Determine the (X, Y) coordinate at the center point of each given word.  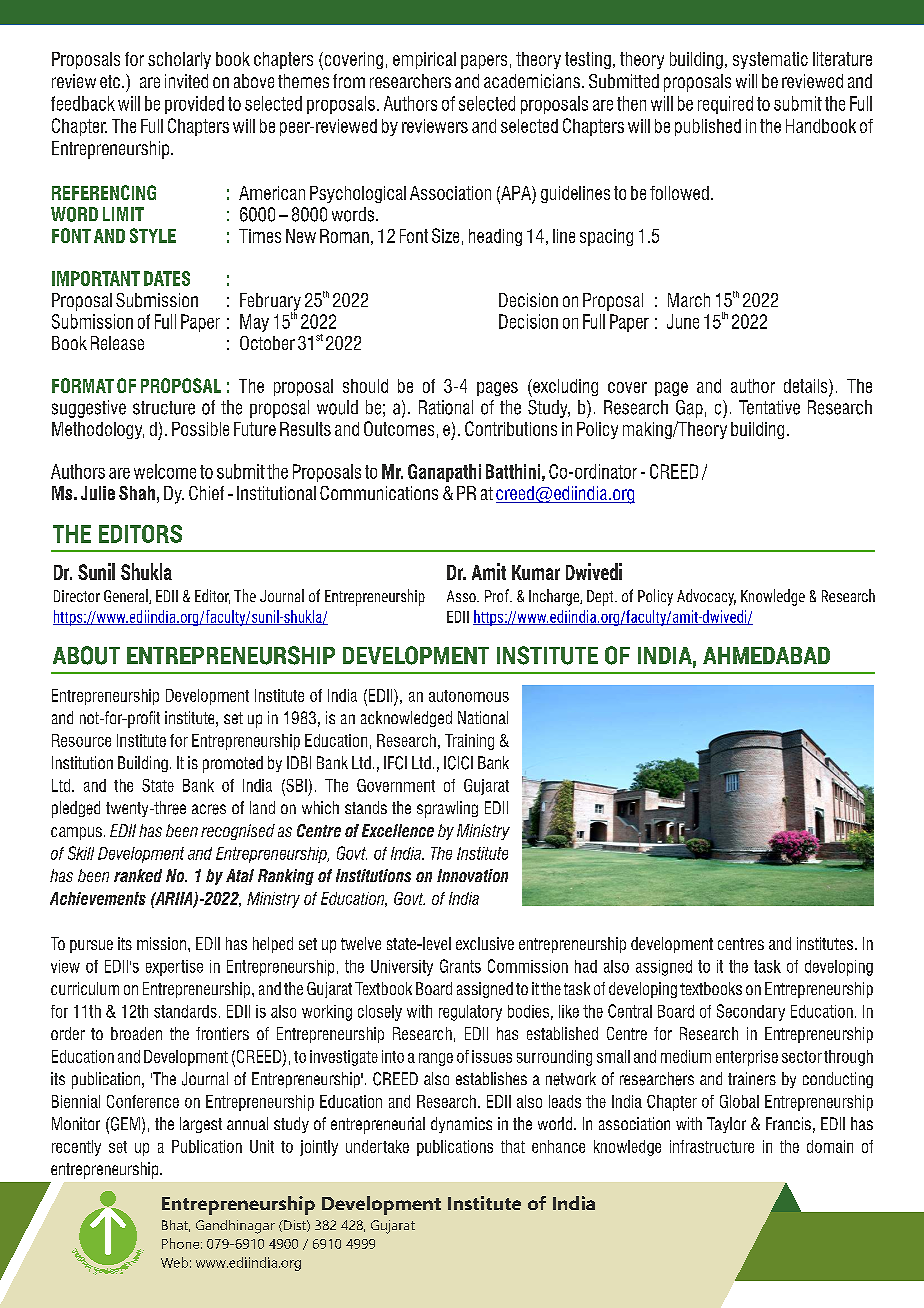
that (513, 1146)
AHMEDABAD (766, 655)
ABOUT (86, 655)
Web (174, 1262)
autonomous (469, 696)
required (725, 105)
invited (186, 81)
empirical (424, 60)
